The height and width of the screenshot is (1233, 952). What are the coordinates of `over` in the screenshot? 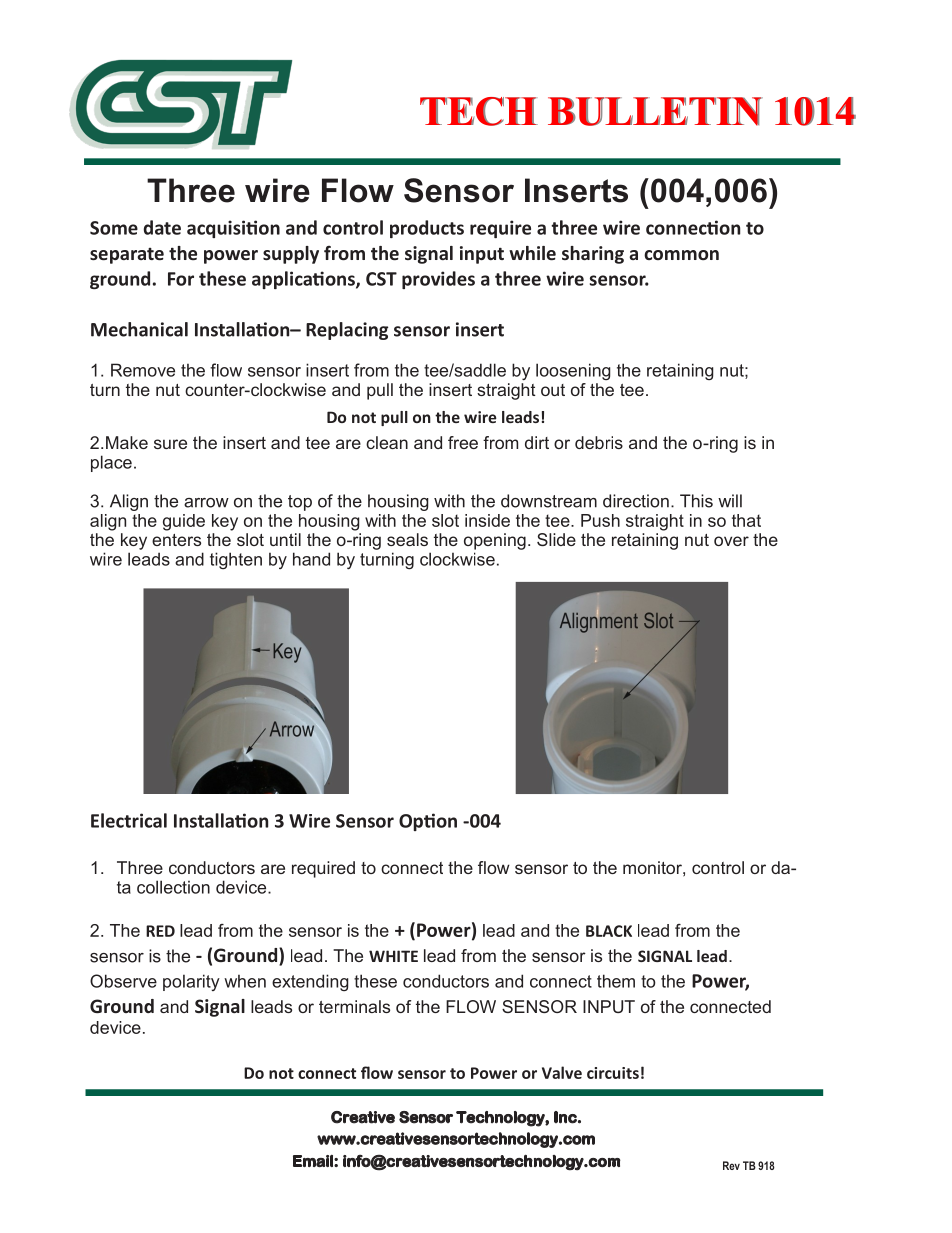 It's located at (731, 541).
